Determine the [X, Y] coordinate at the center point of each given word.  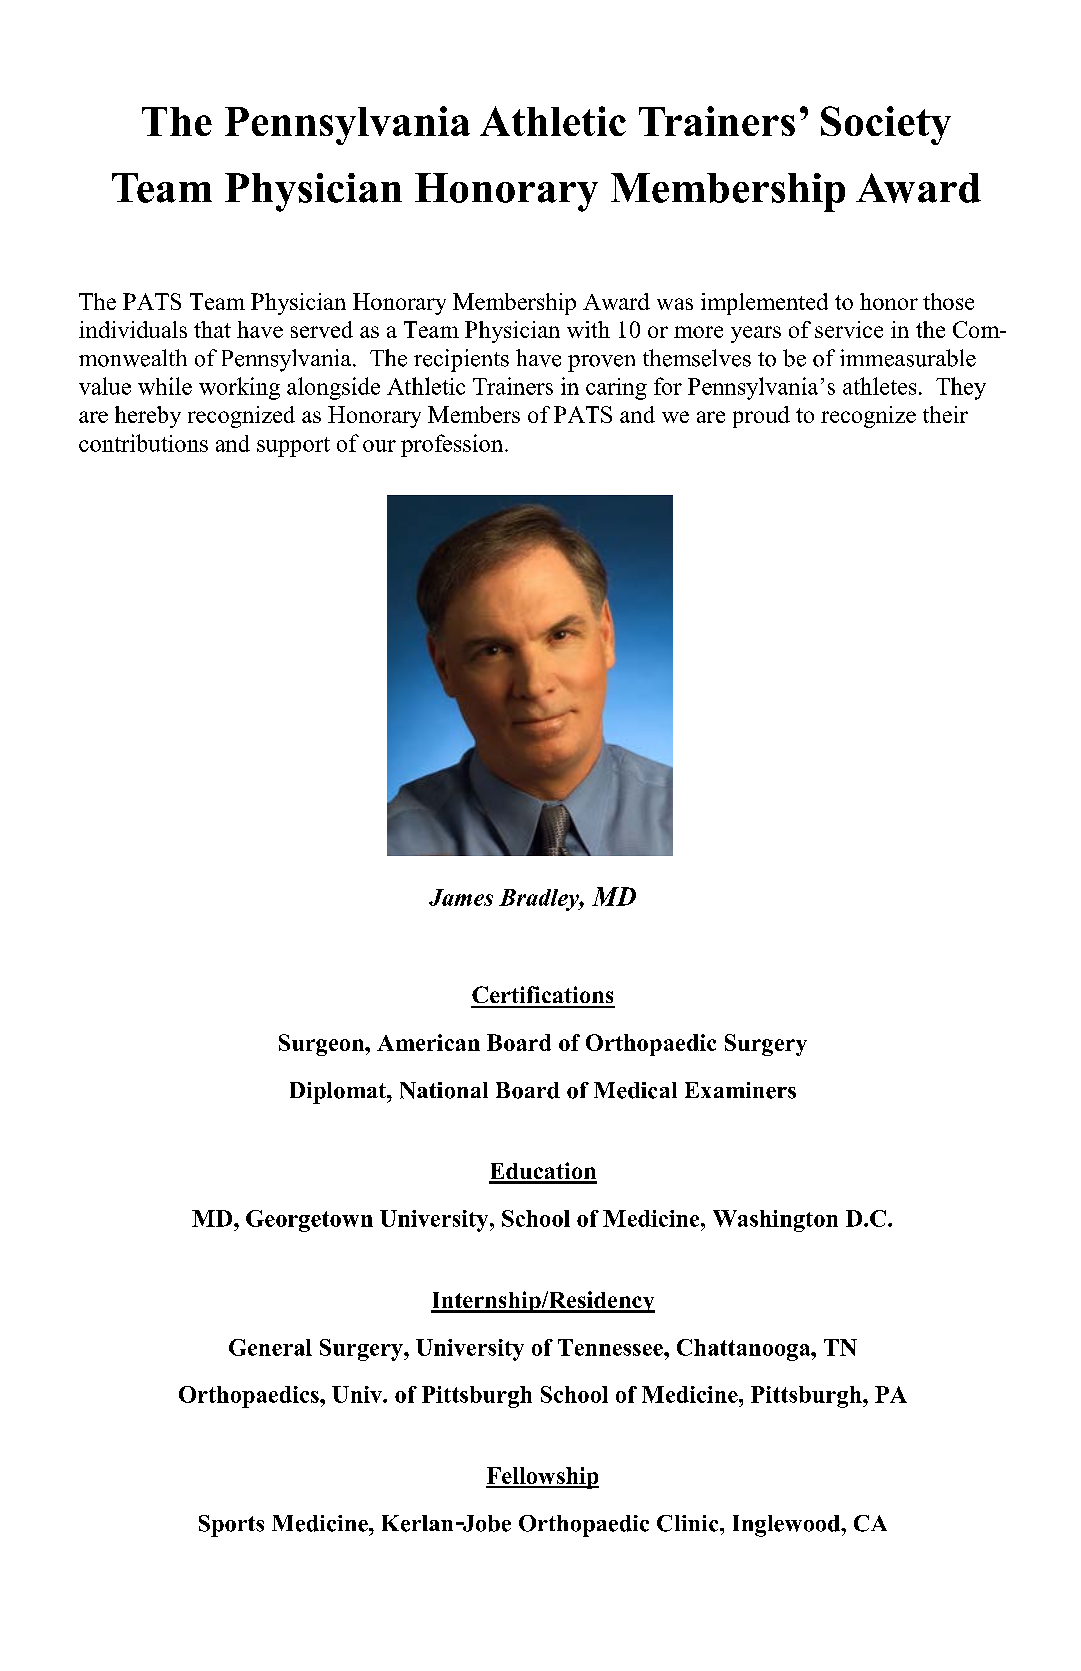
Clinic [689, 1523]
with [588, 329]
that [212, 329]
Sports [231, 1526]
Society [886, 125]
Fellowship [542, 1478]
